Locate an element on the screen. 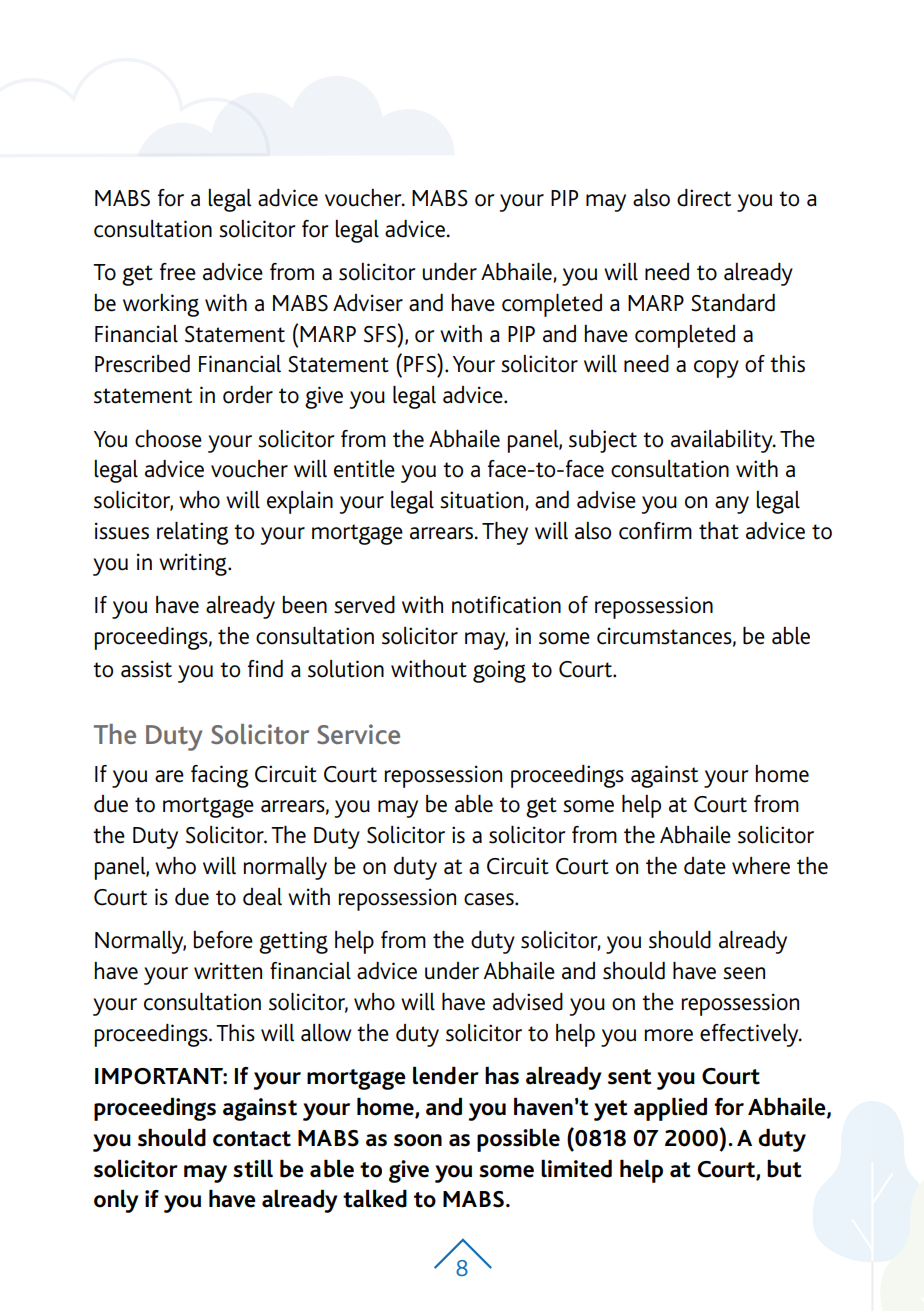 The width and height of the screenshot is (924, 1311). before is located at coordinates (223, 940).
